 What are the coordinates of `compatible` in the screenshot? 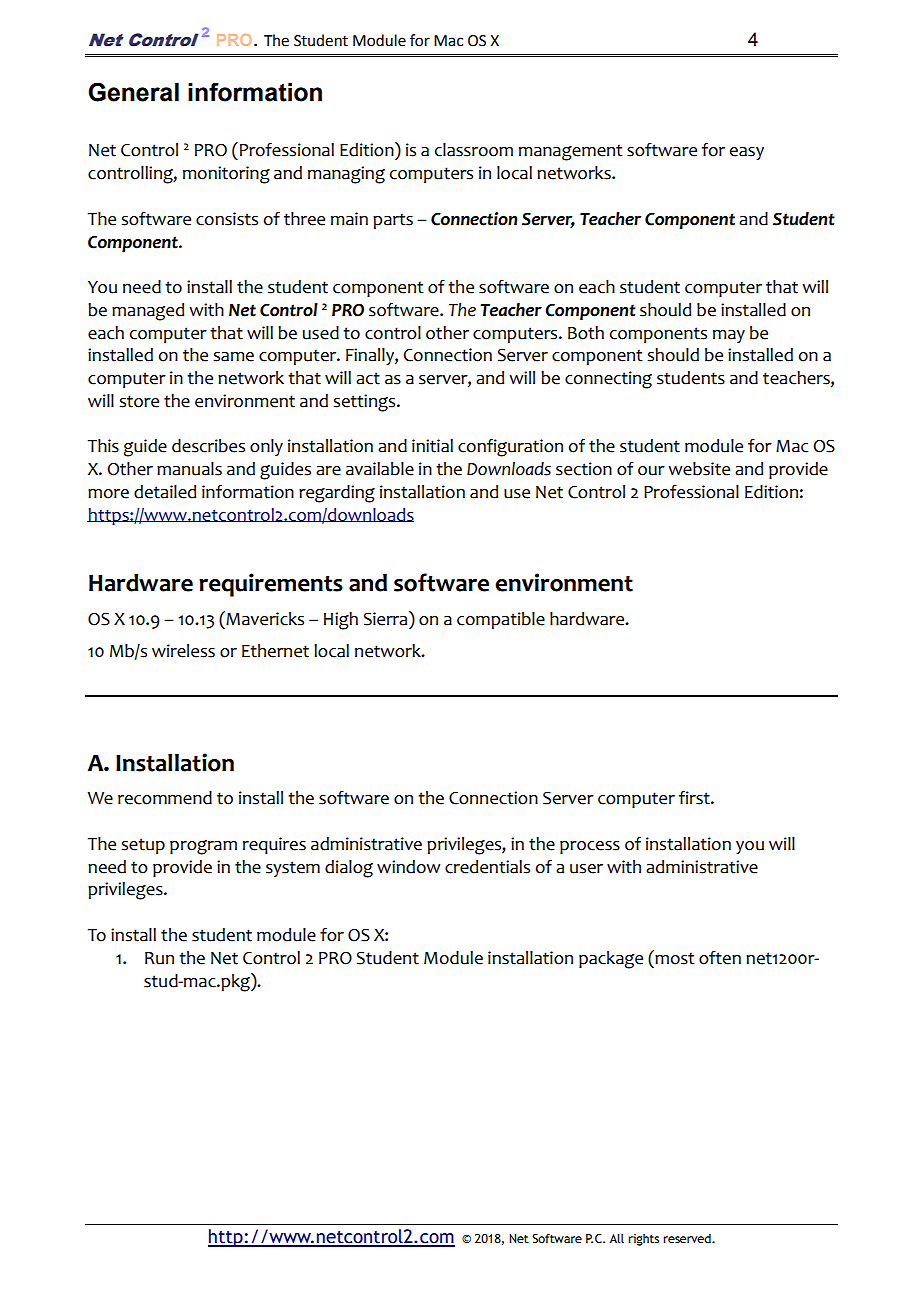 It's located at (501, 620).
